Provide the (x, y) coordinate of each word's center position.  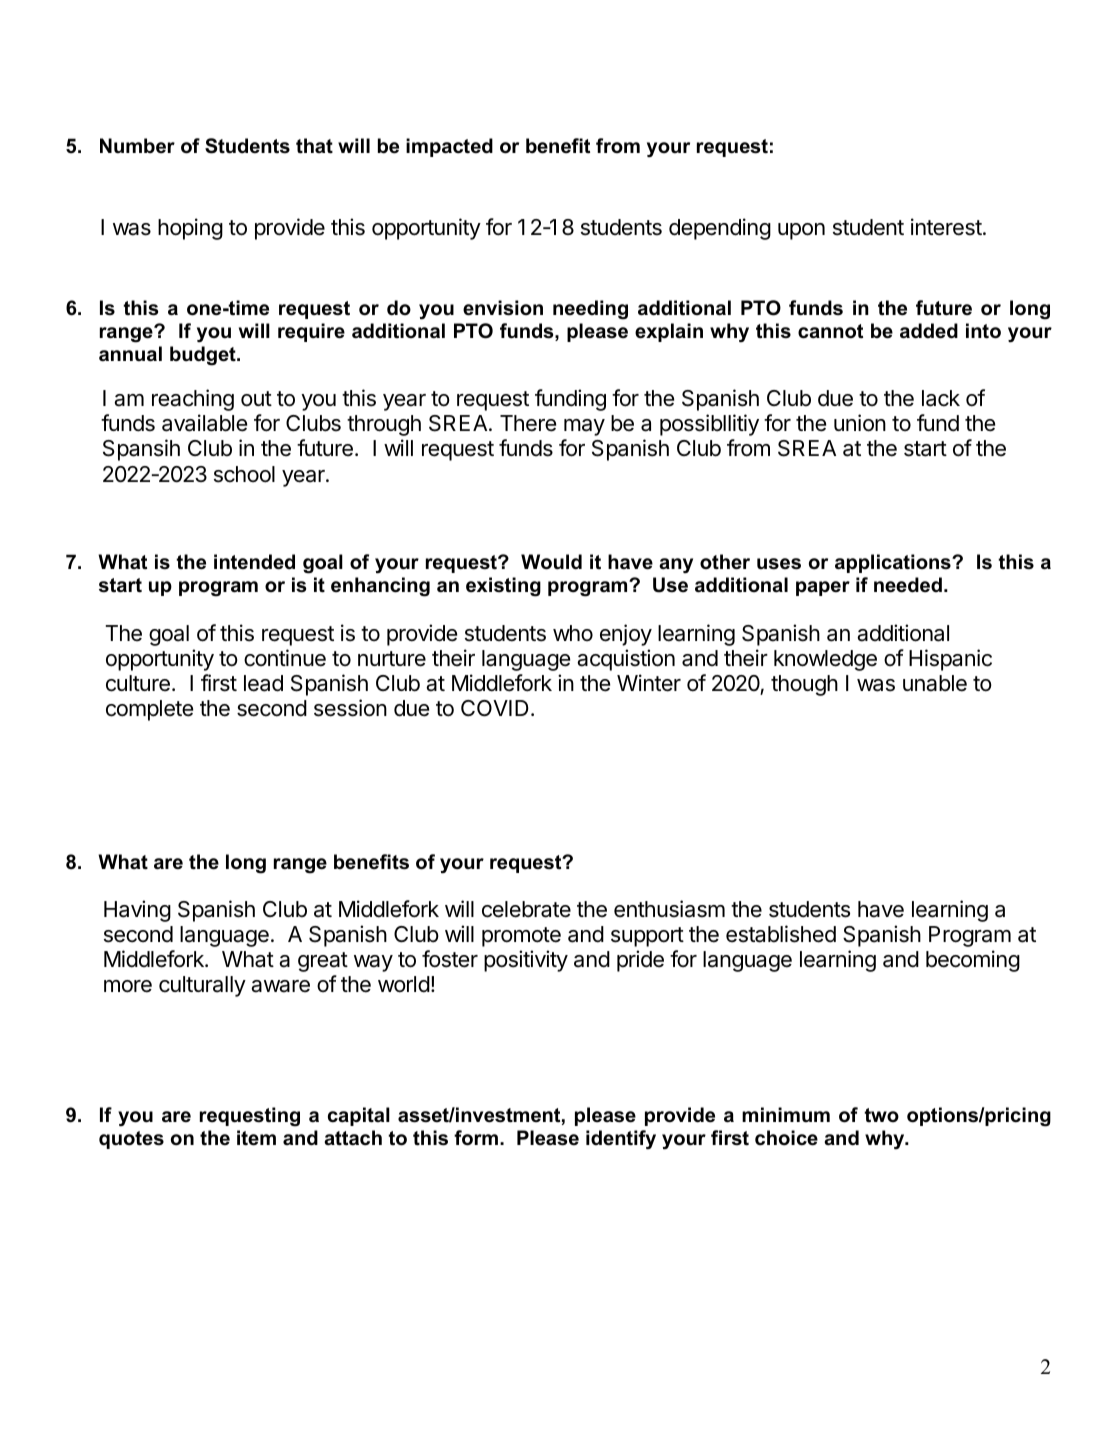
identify (621, 1140)
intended (254, 562)
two (881, 1115)
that (314, 146)
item (256, 1138)
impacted (449, 147)
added (929, 331)
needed (908, 585)
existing (503, 587)
